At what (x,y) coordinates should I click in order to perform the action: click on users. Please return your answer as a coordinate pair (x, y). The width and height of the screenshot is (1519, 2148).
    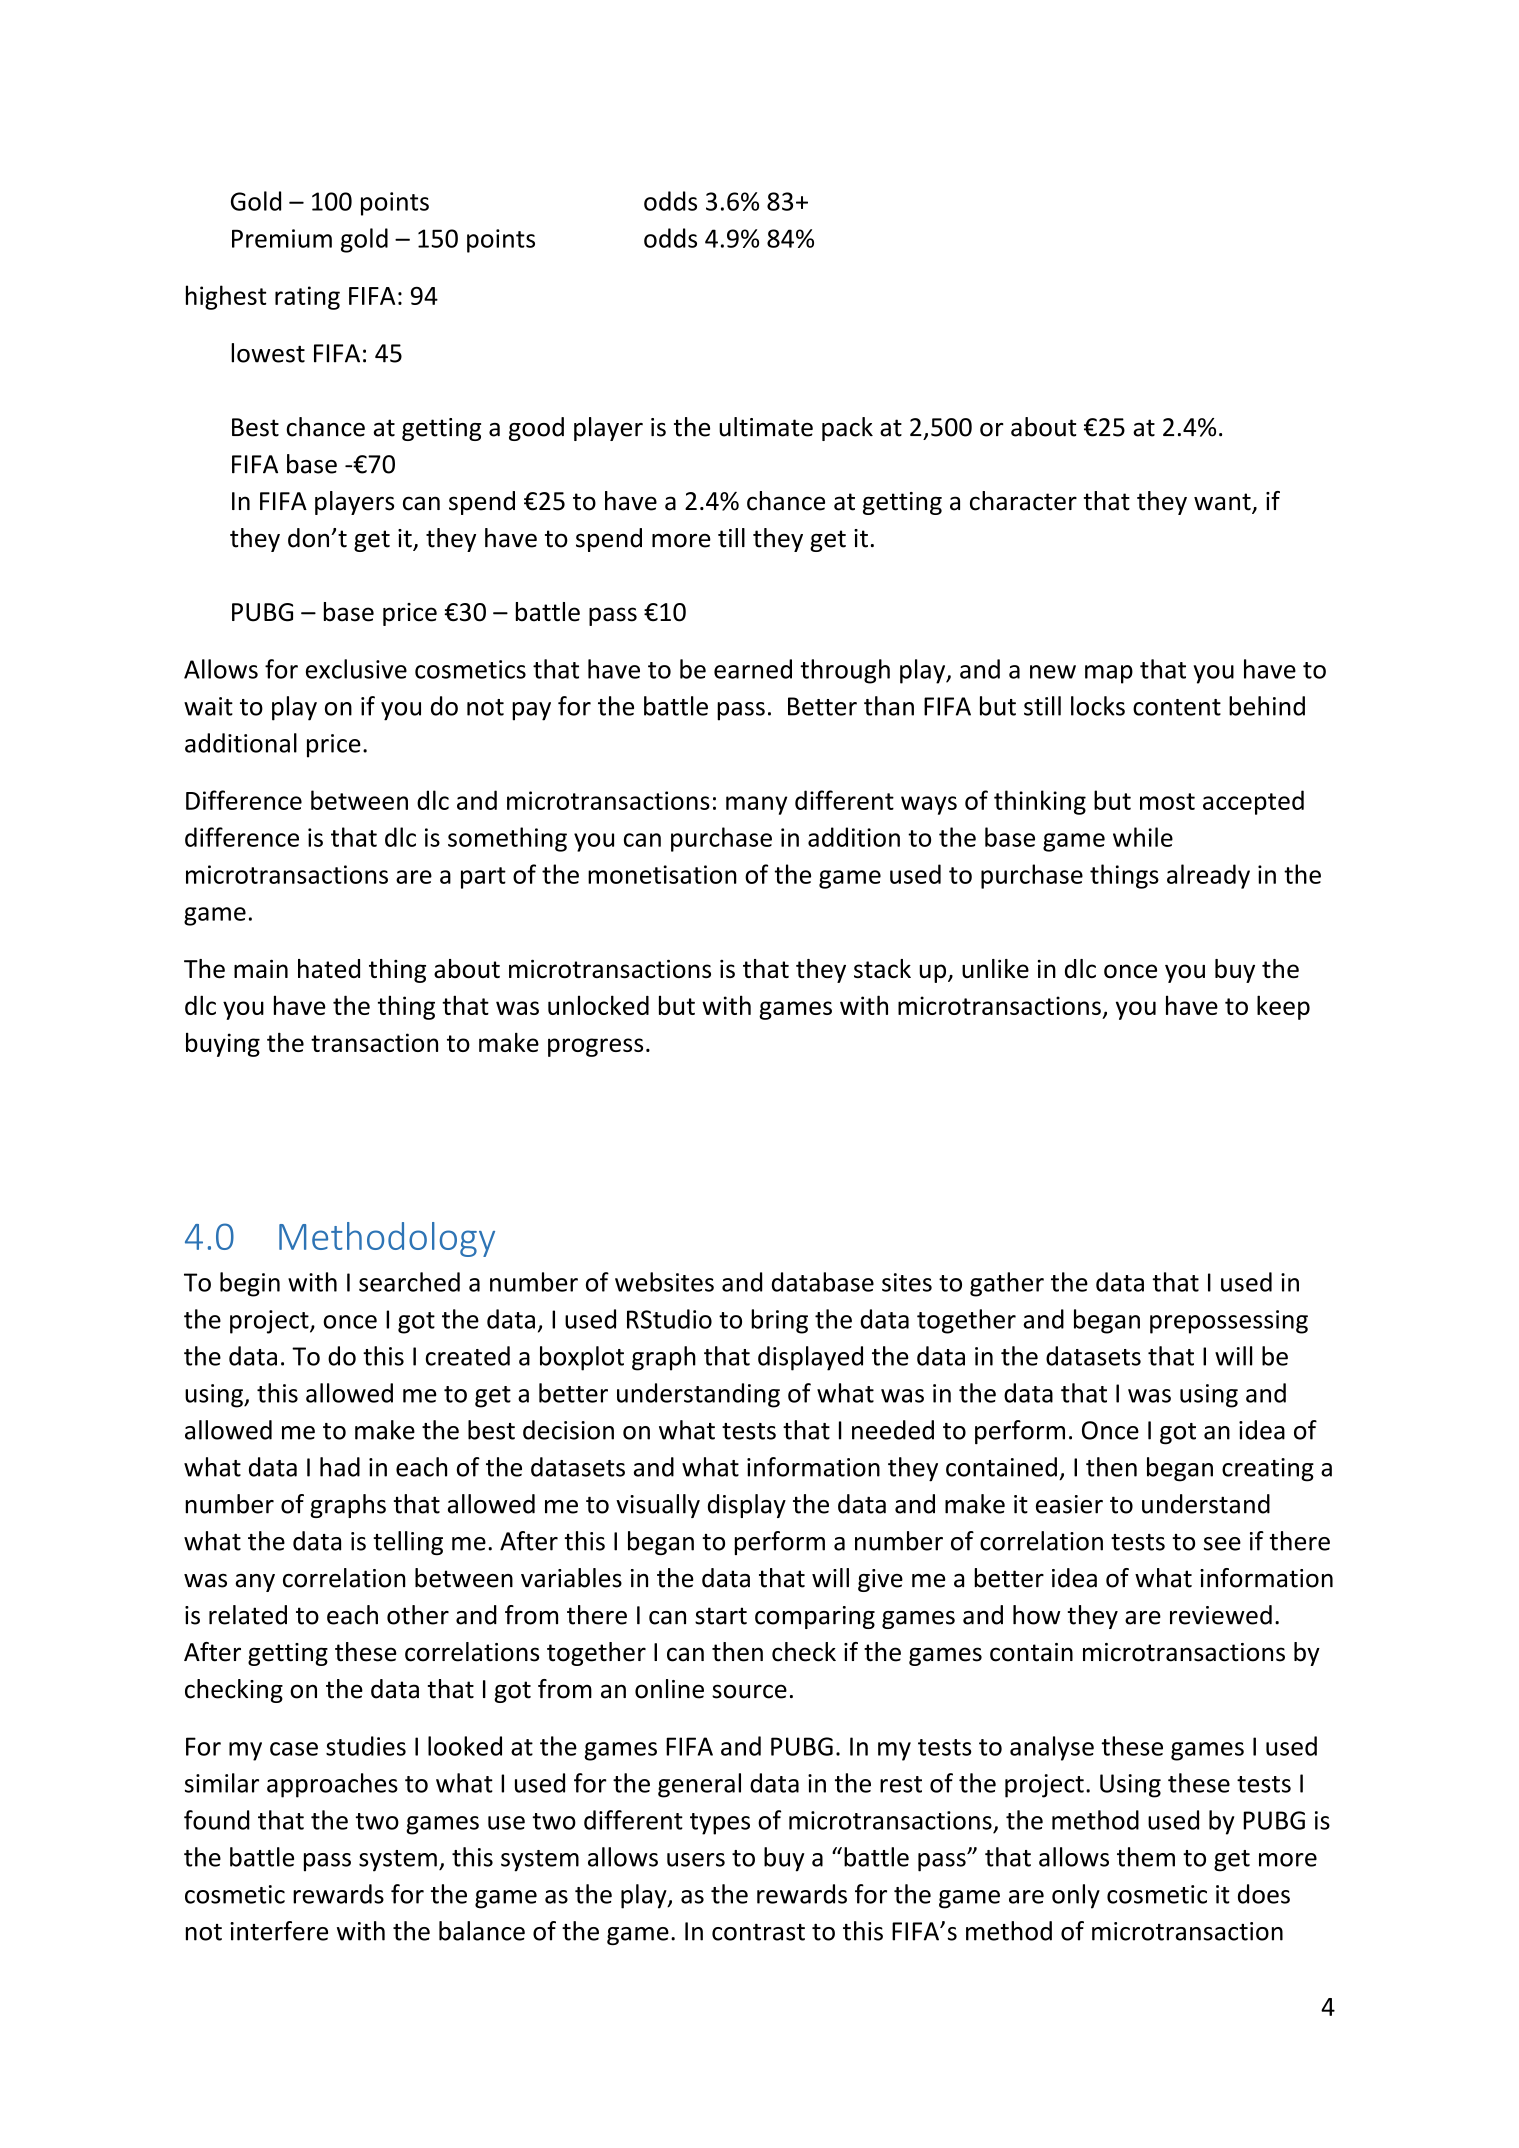
    Looking at the image, I should click on (696, 1860).
